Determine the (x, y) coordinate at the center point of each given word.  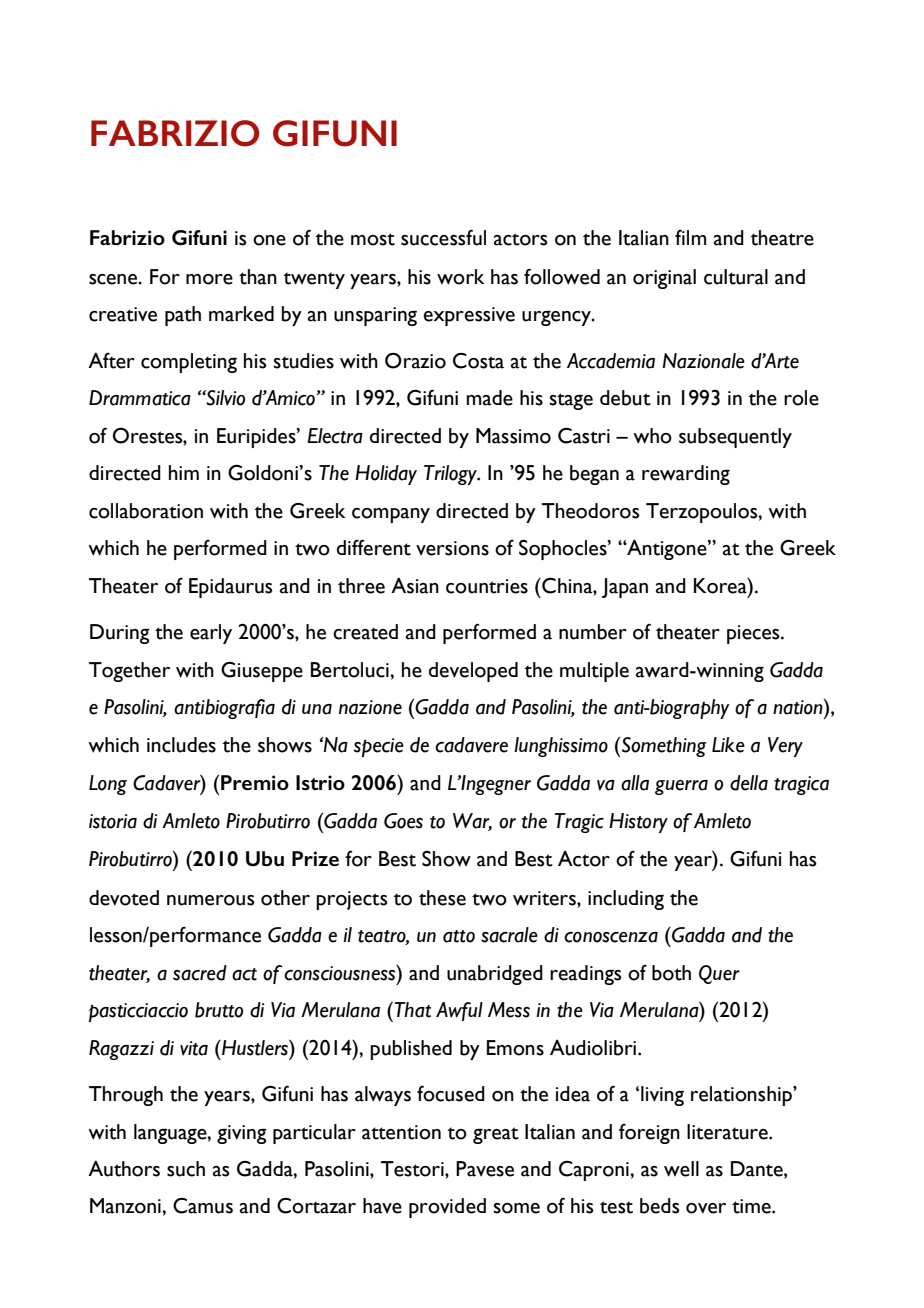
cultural (736, 277)
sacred (200, 973)
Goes (403, 821)
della (749, 783)
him (184, 472)
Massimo (513, 436)
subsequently (735, 438)
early (211, 634)
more (209, 279)
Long (108, 785)
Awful (459, 1011)
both (671, 973)
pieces (754, 634)
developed (473, 672)
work (460, 277)
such (186, 1169)
